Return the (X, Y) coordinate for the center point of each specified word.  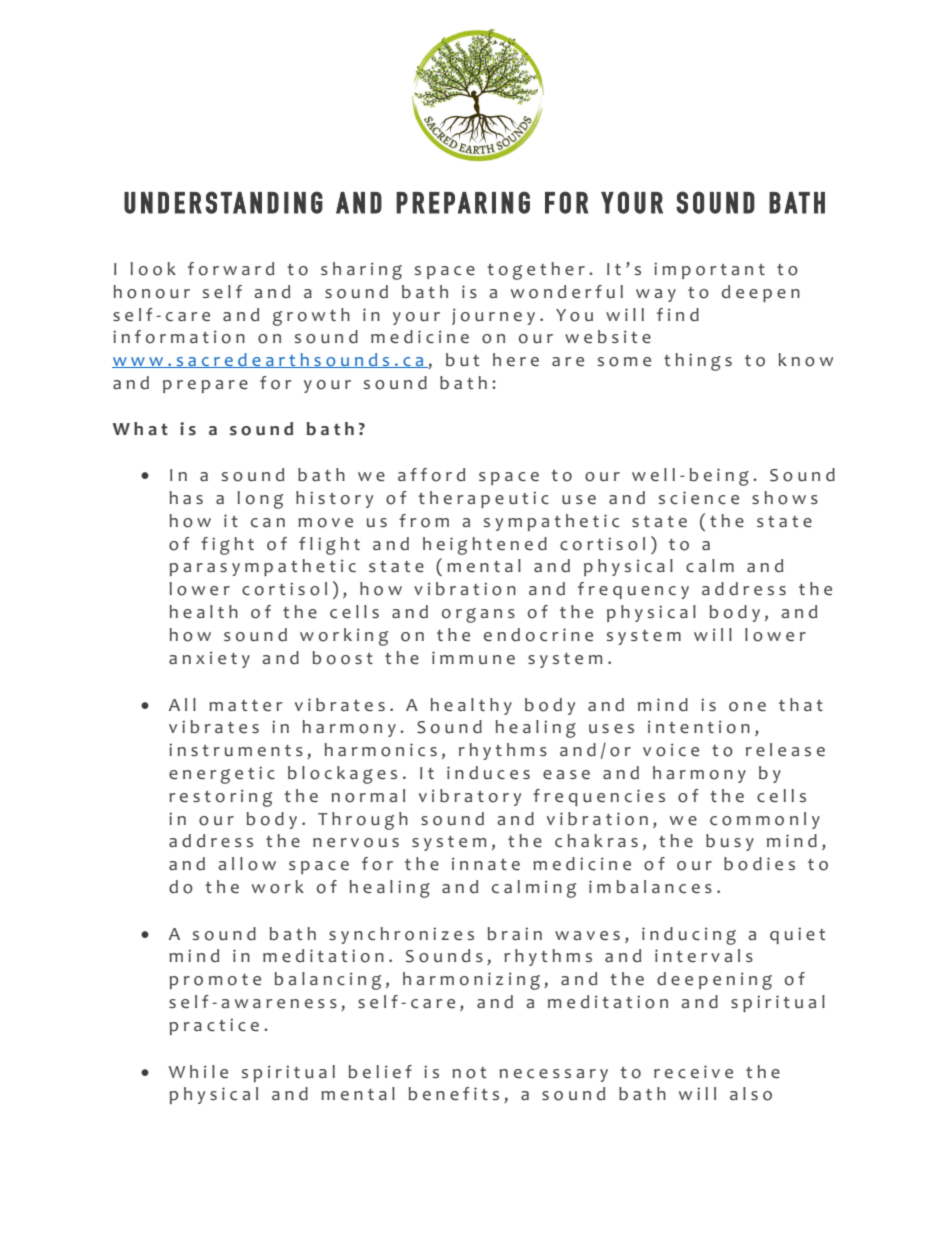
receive (693, 1072)
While (198, 1072)
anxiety (209, 659)
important (709, 270)
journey (493, 316)
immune (473, 658)
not (469, 1073)
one (747, 707)
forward (231, 269)
